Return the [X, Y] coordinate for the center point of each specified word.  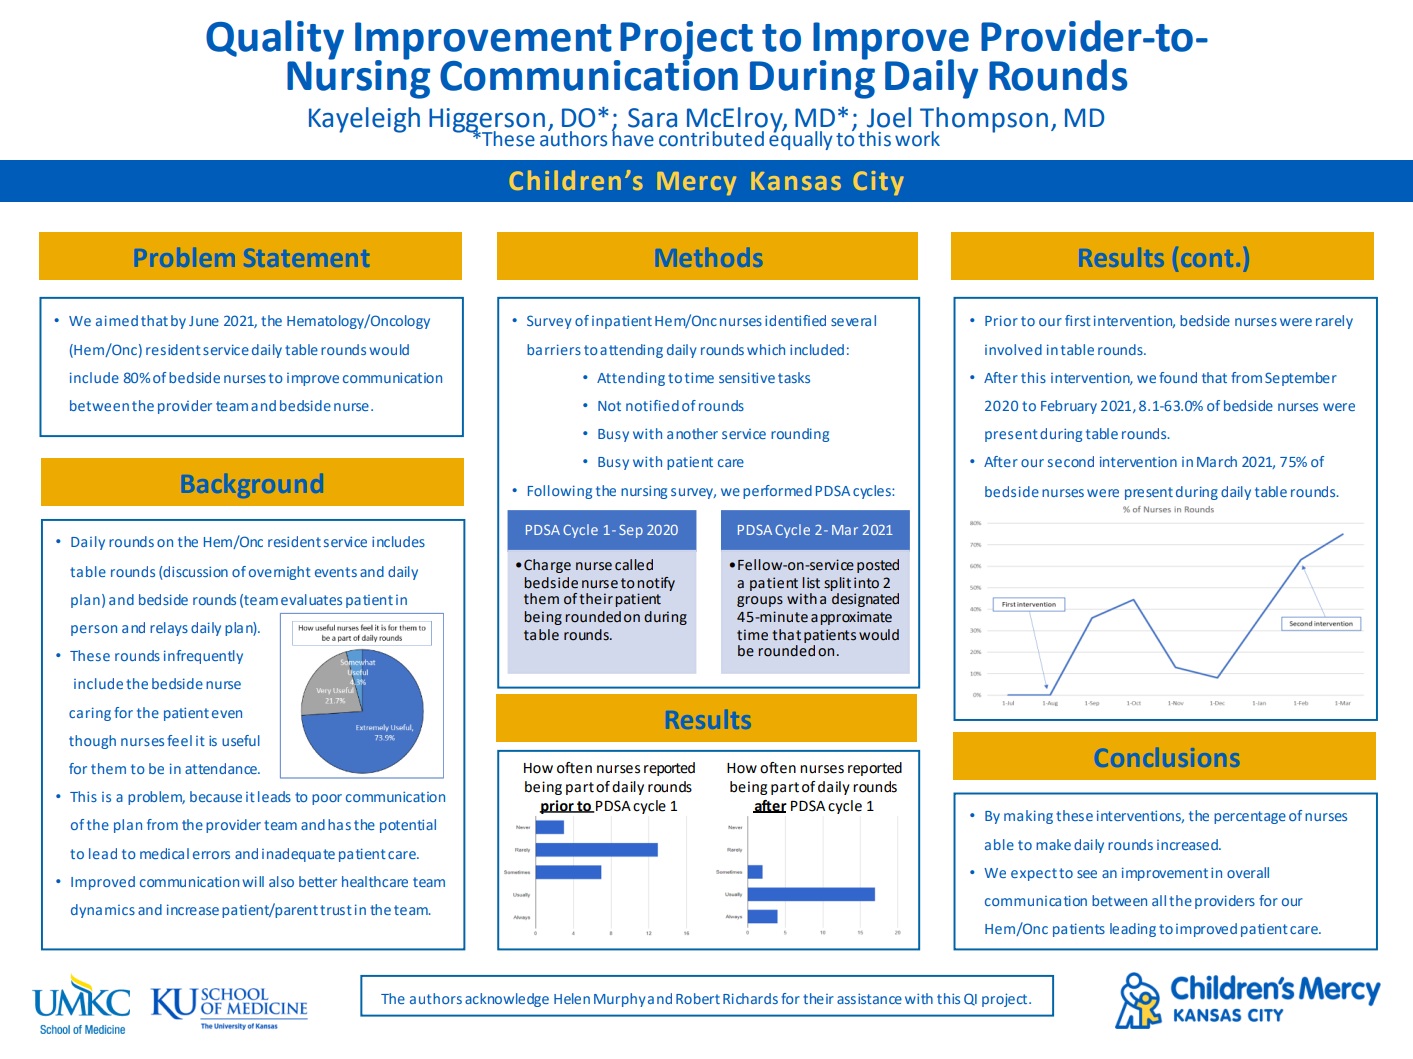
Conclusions [1168, 757]
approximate [851, 618]
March [1217, 461]
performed [777, 492]
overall [1248, 872]
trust [336, 910]
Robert [698, 998]
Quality [275, 41]
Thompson [984, 121]
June [204, 321]
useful [241, 740]
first [1078, 320]
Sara [652, 118]
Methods [710, 257]
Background [253, 485]
